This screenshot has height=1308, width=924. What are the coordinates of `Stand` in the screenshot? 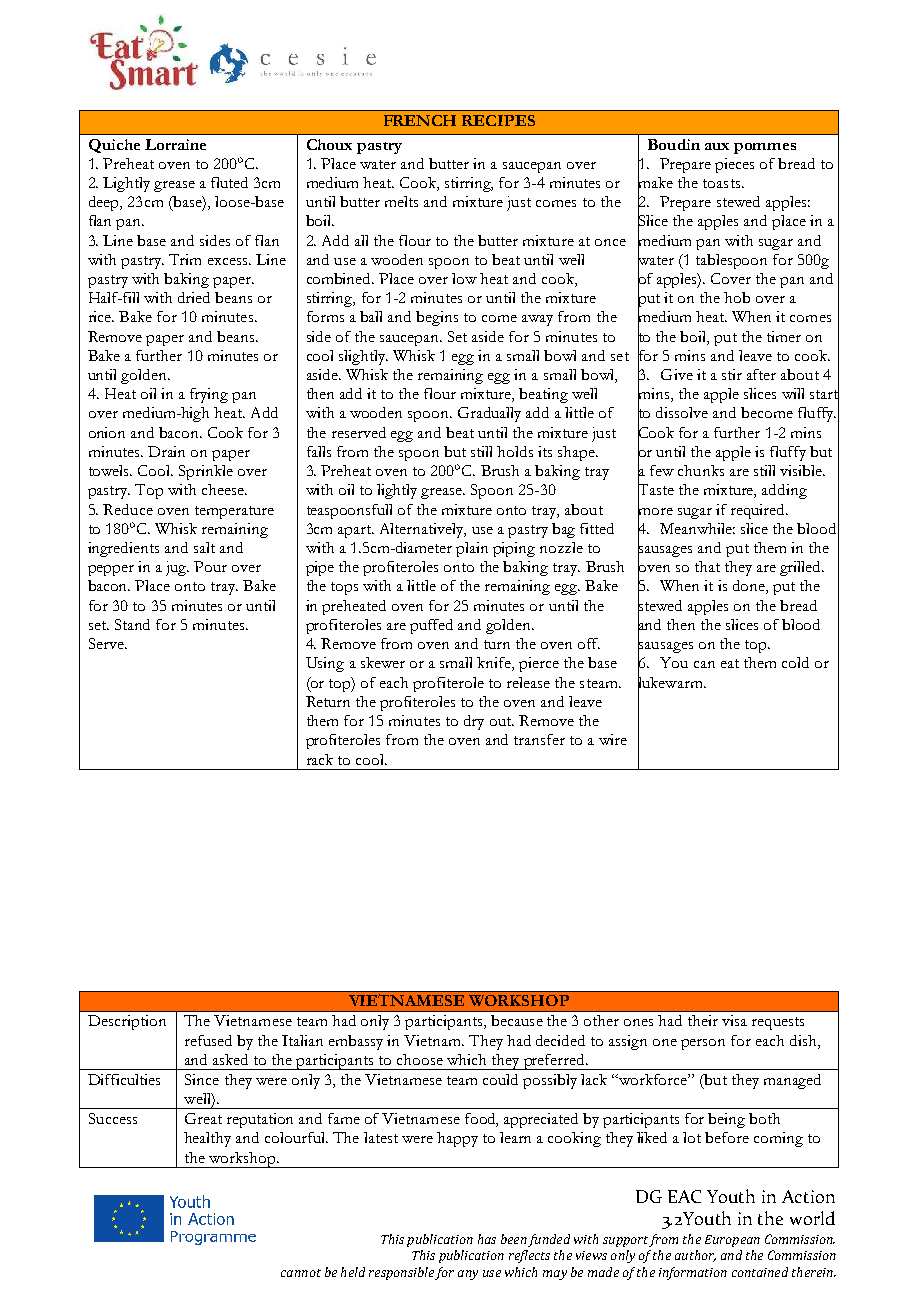 It's located at (132, 624).
